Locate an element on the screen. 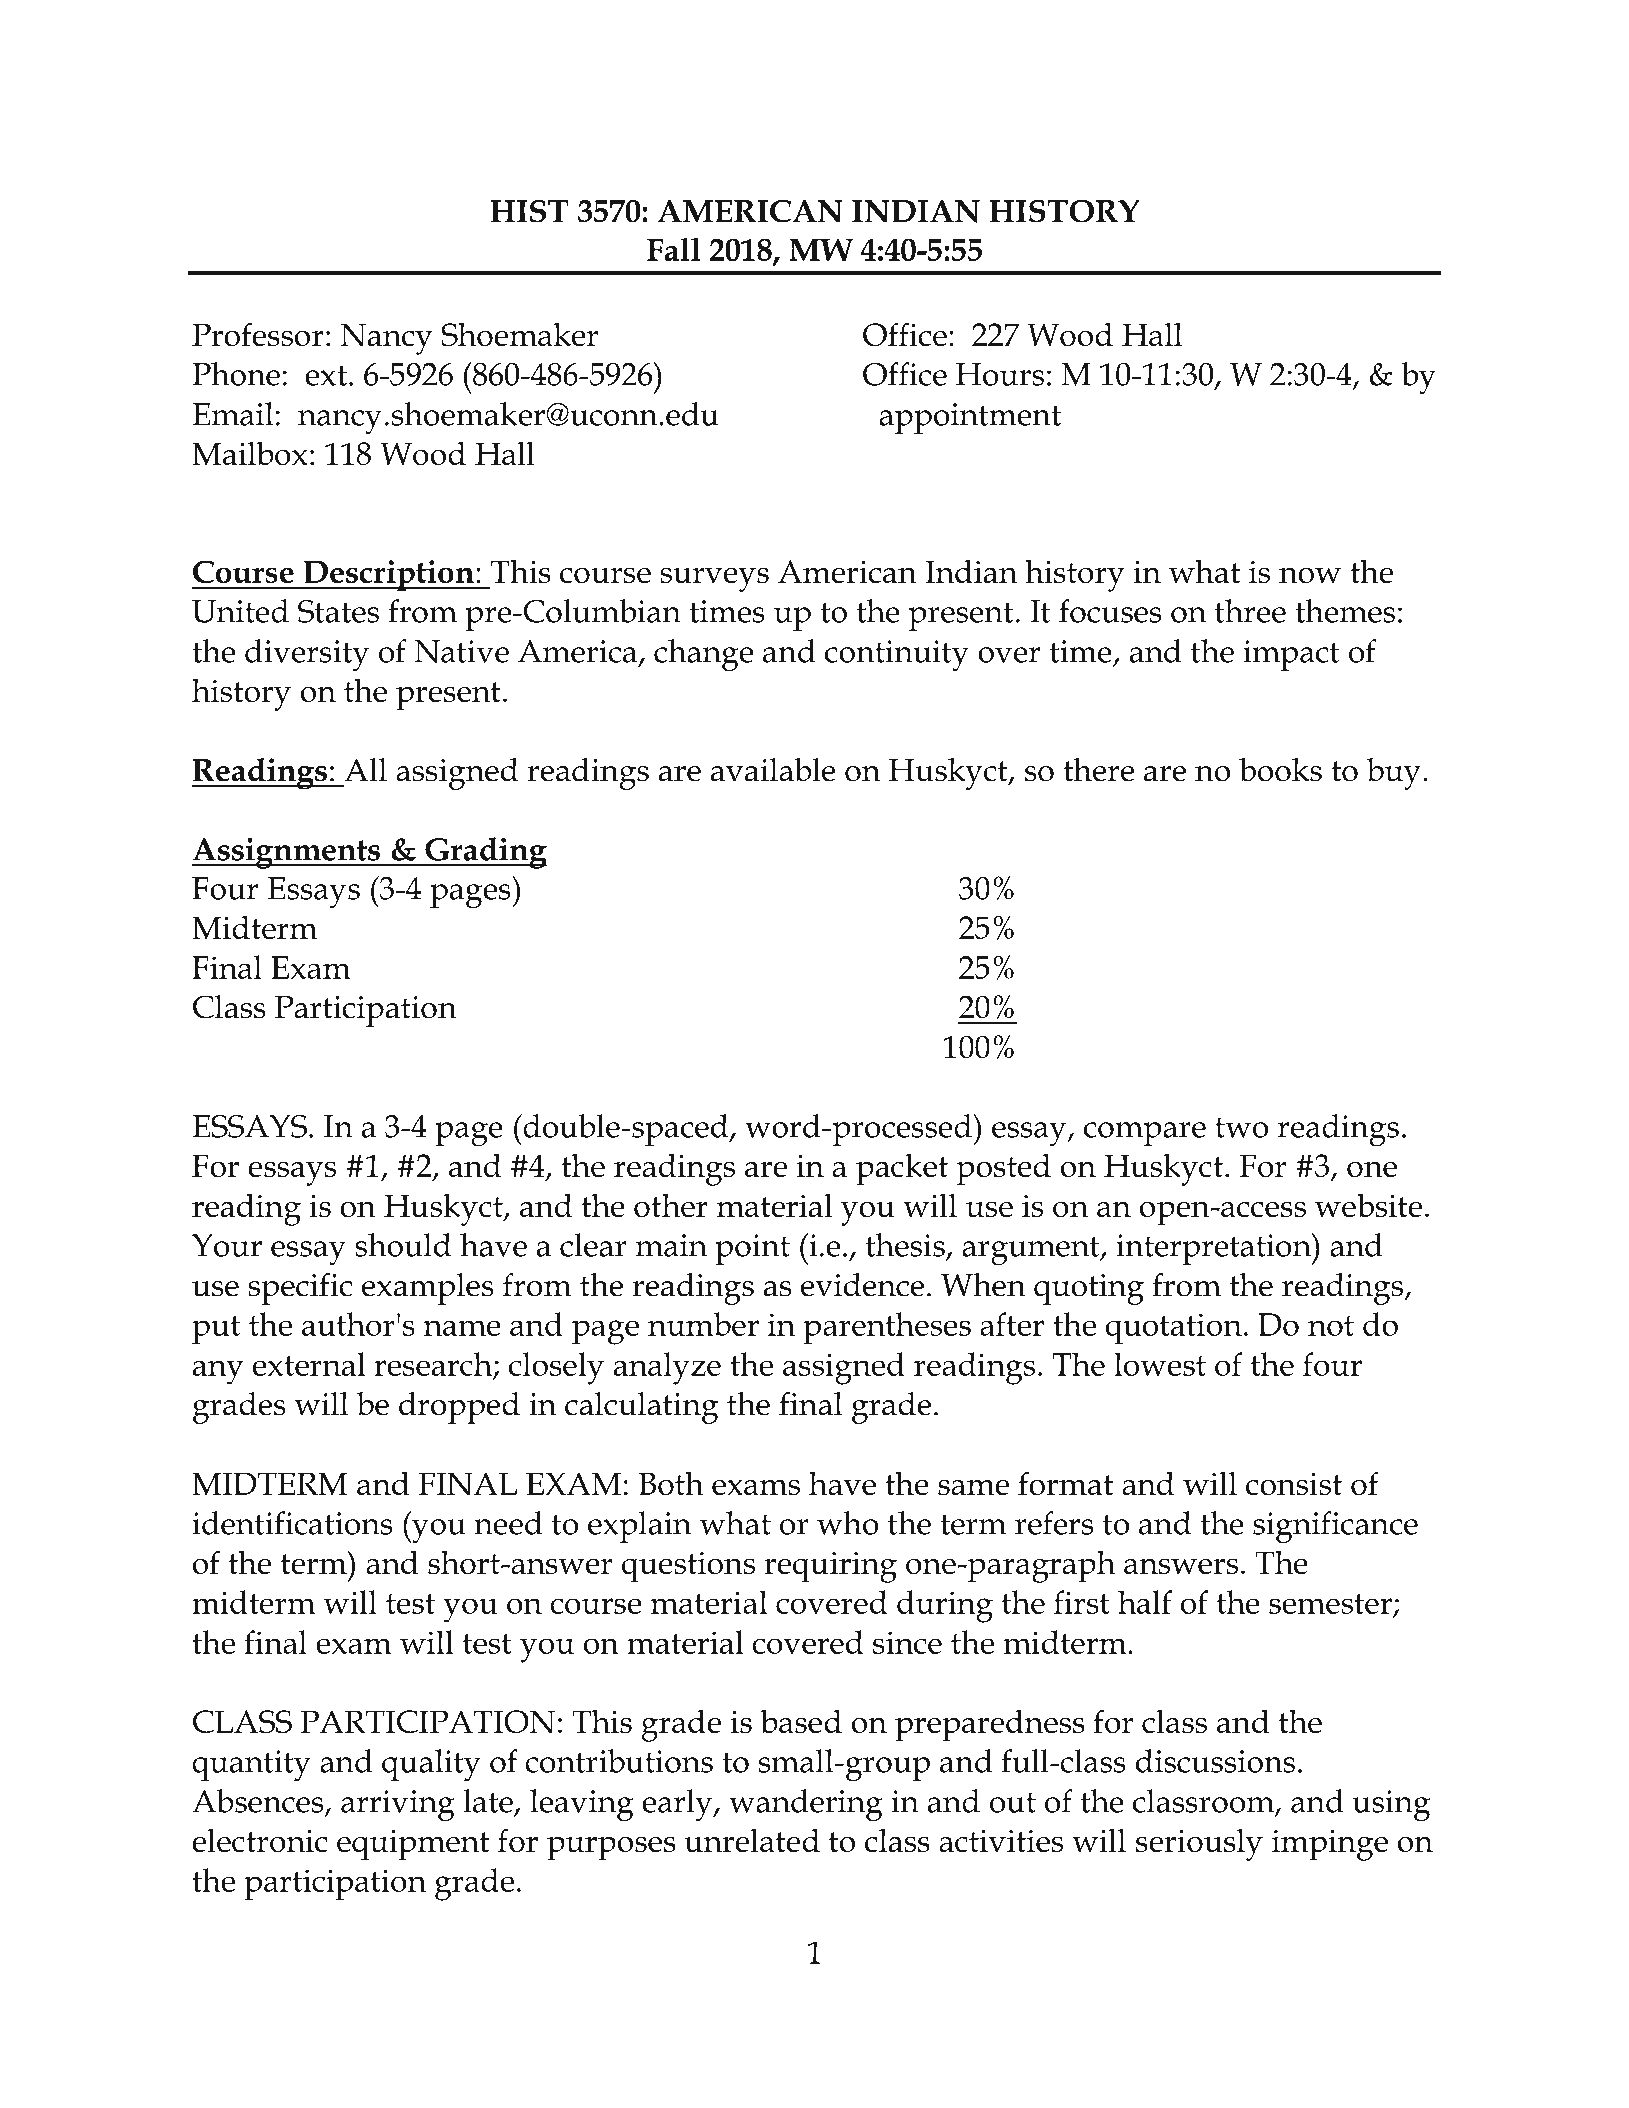 This screenshot has height=2108, width=1629. available is located at coordinates (773, 770).
